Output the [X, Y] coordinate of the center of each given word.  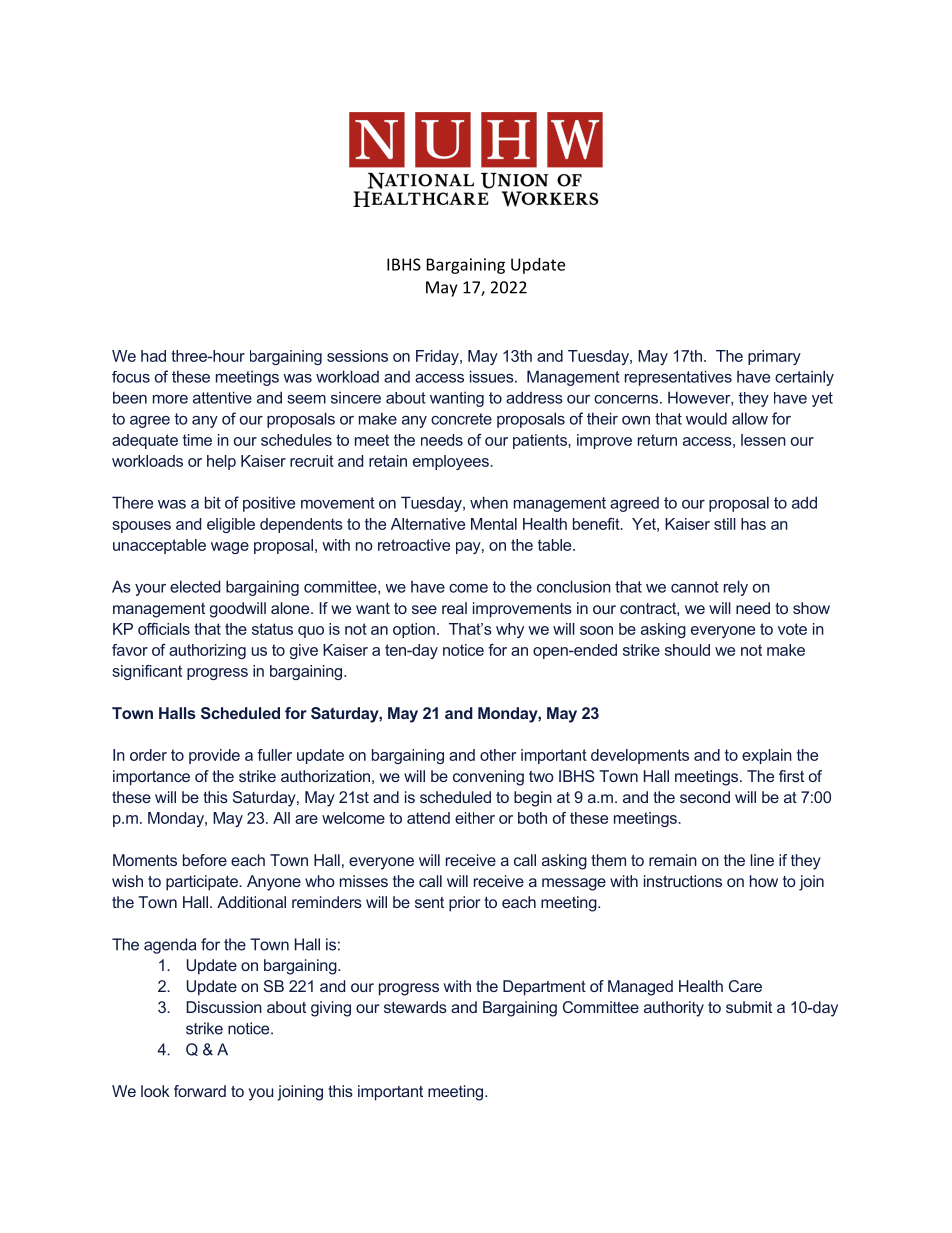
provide [214, 756]
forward [200, 1091]
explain [767, 756]
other [498, 755]
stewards [415, 1007]
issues [493, 376]
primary [774, 357]
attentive [222, 397]
